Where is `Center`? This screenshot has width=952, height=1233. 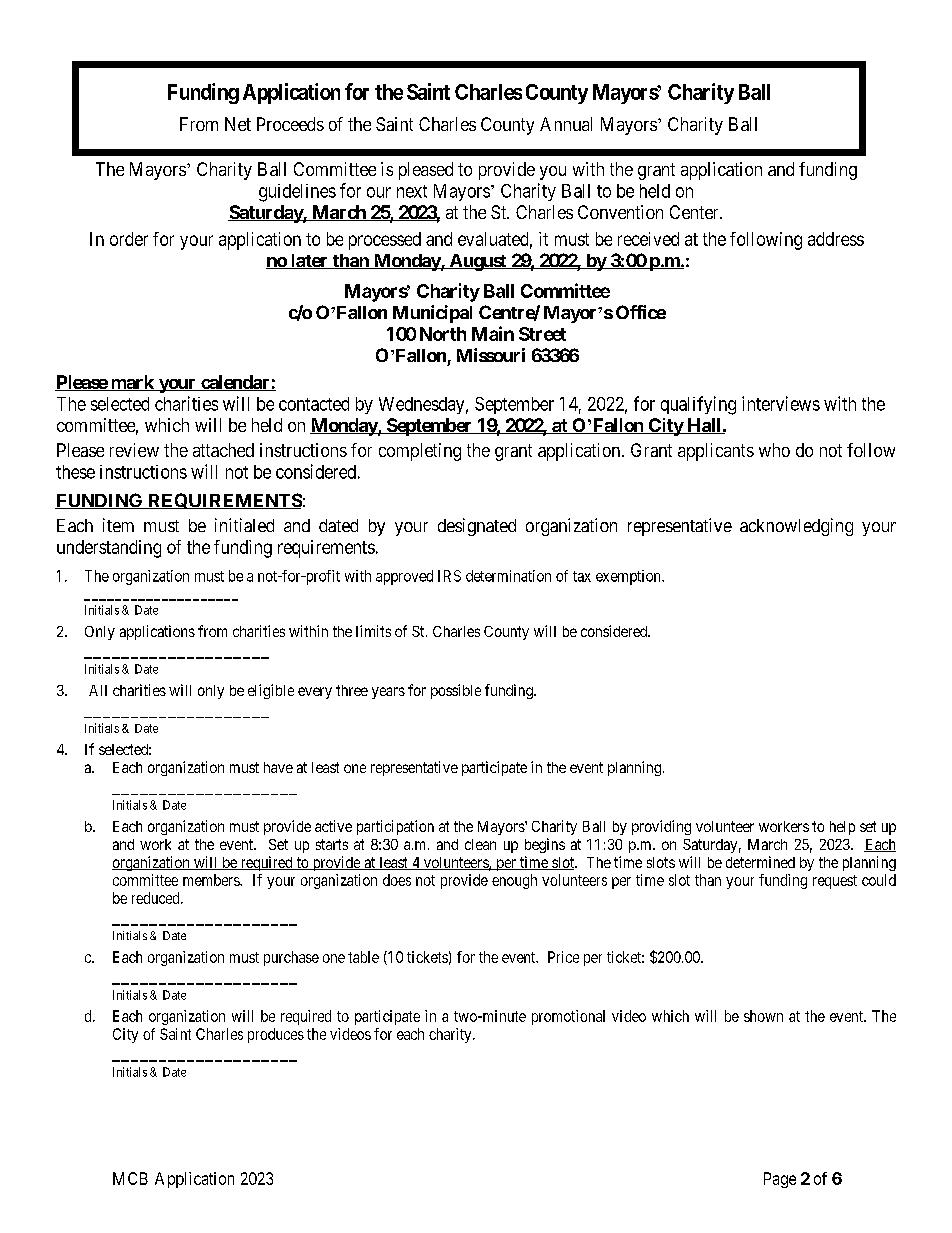
Center is located at coordinates (695, 212).
